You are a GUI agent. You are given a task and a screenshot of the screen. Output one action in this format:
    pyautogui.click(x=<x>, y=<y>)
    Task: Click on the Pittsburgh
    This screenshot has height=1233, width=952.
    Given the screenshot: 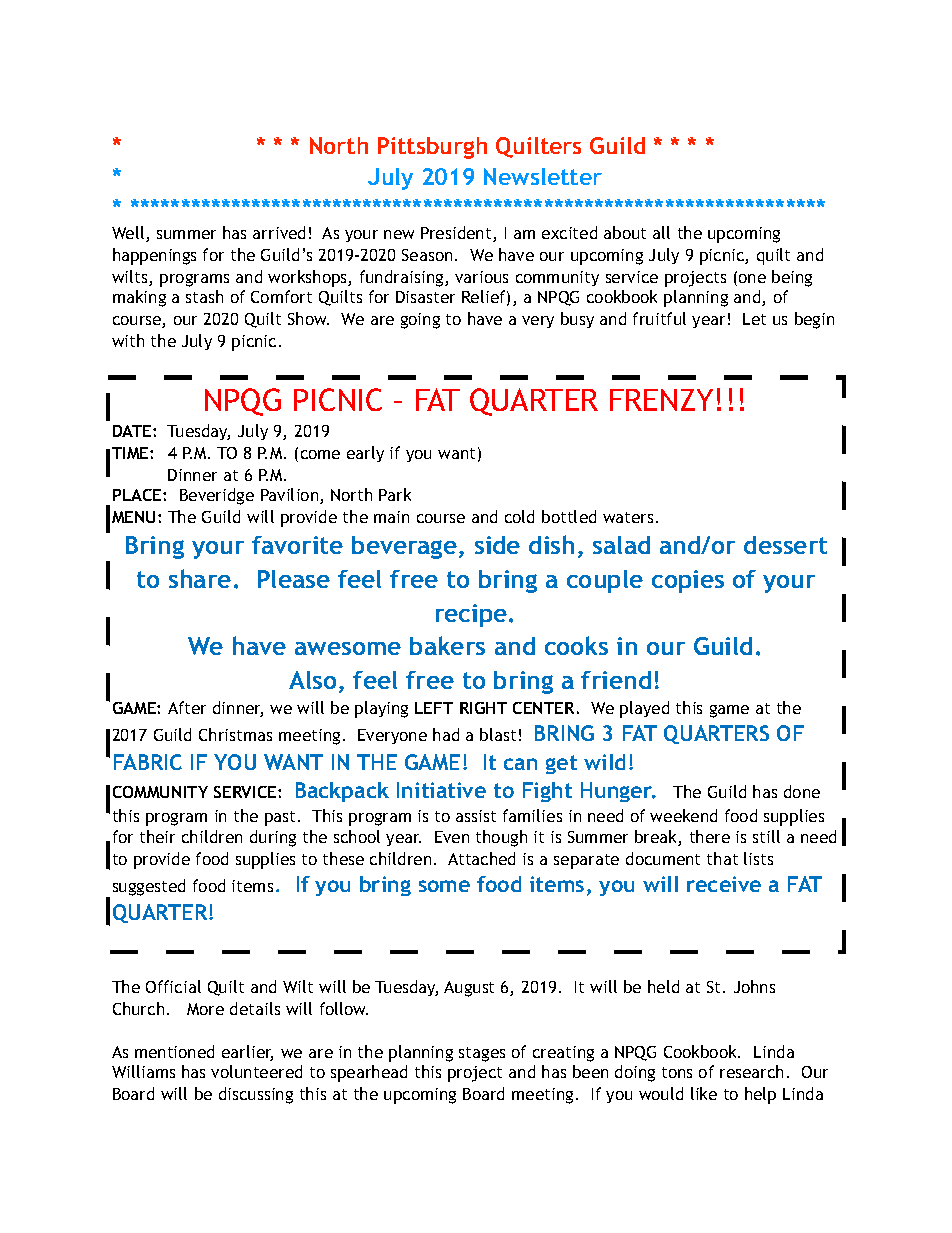 What is the action you would take?
    pyautogui.click(x=432, y=148)
